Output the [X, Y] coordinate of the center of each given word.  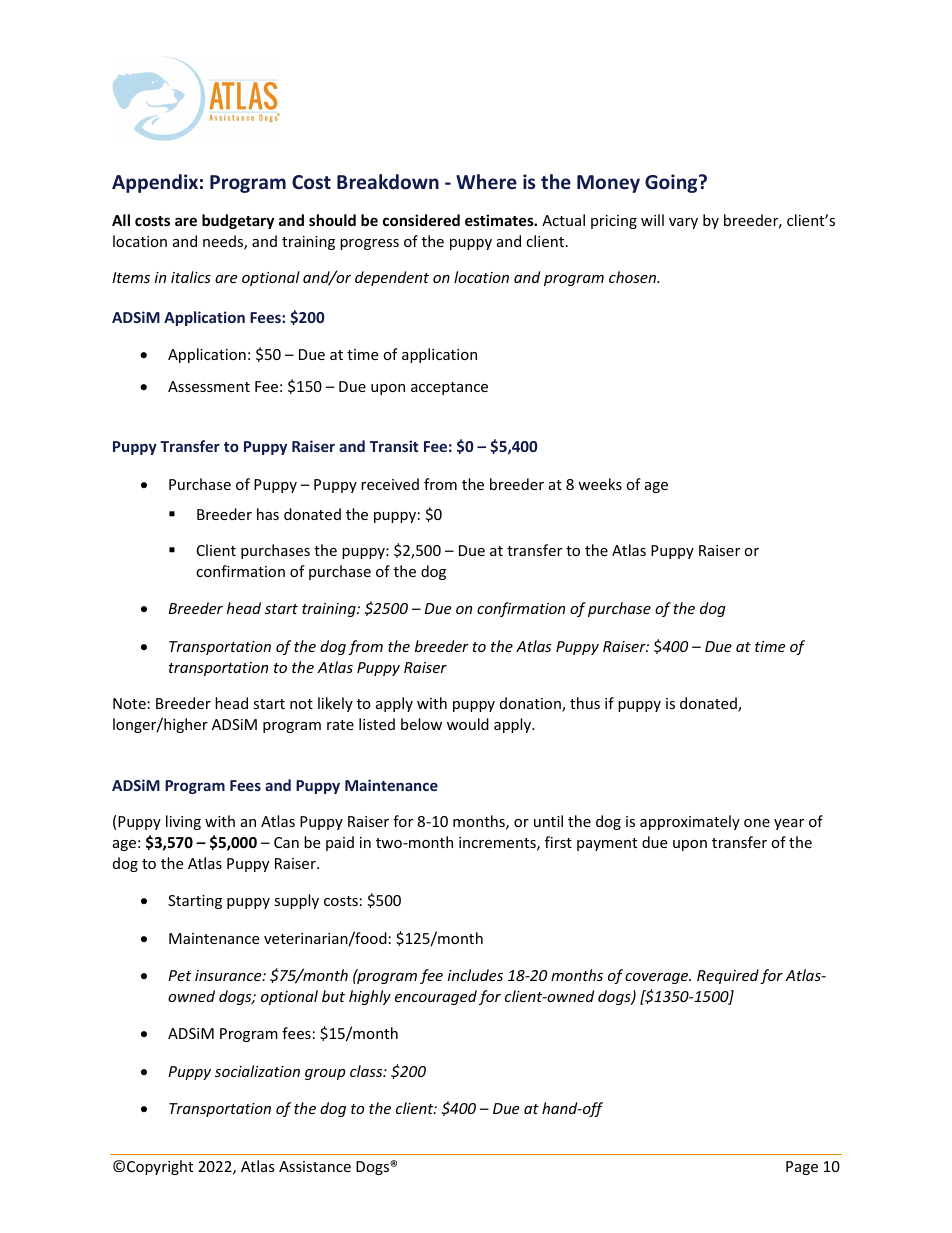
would [468, 724]
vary [683, 223]
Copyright [160, 1167]
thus [585, 703]
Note [129, 703]
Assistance [315, 1166]
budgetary [238, 221]
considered [421, 220]
